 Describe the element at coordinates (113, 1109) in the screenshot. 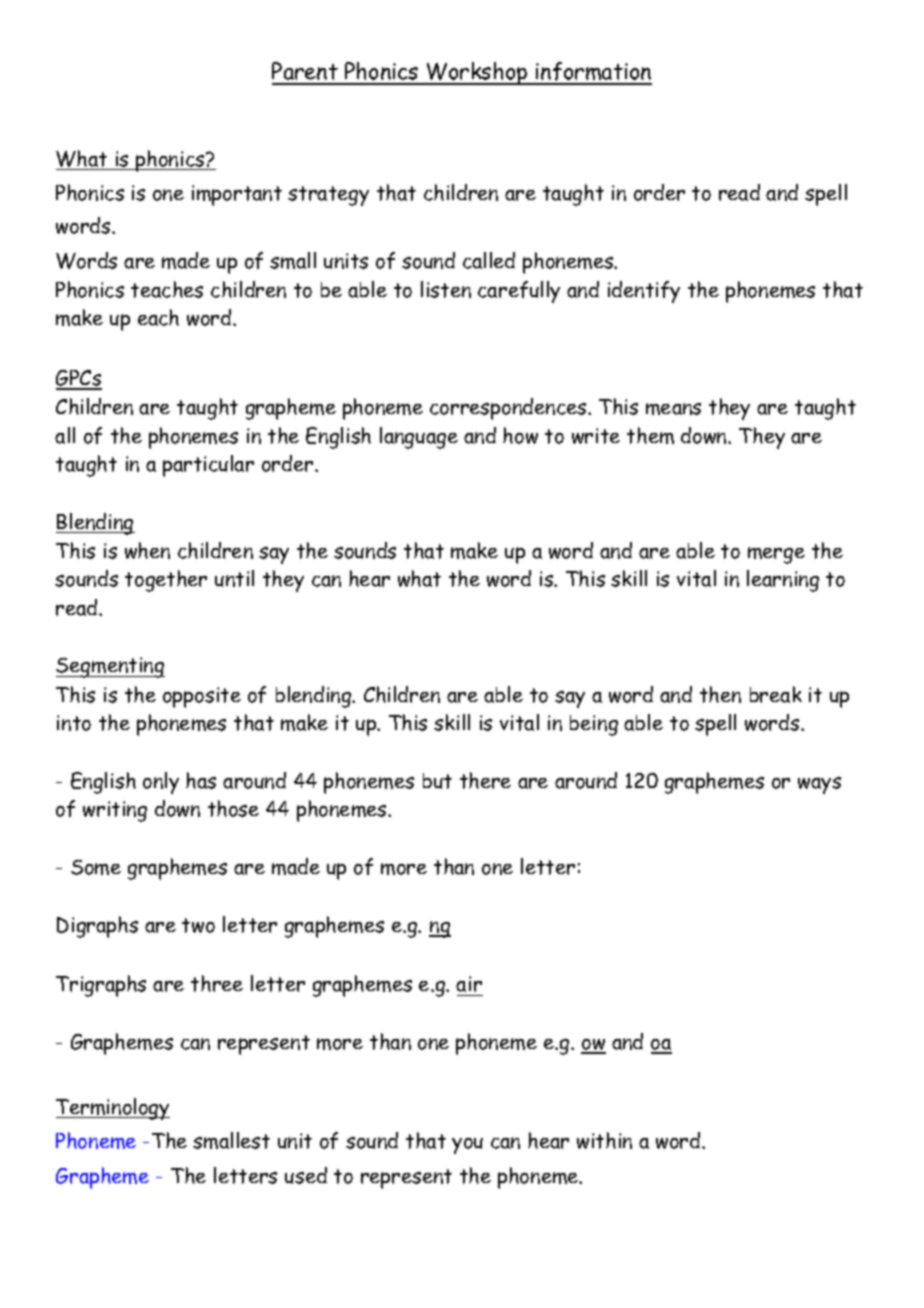

I see `Terminology` at that location.
